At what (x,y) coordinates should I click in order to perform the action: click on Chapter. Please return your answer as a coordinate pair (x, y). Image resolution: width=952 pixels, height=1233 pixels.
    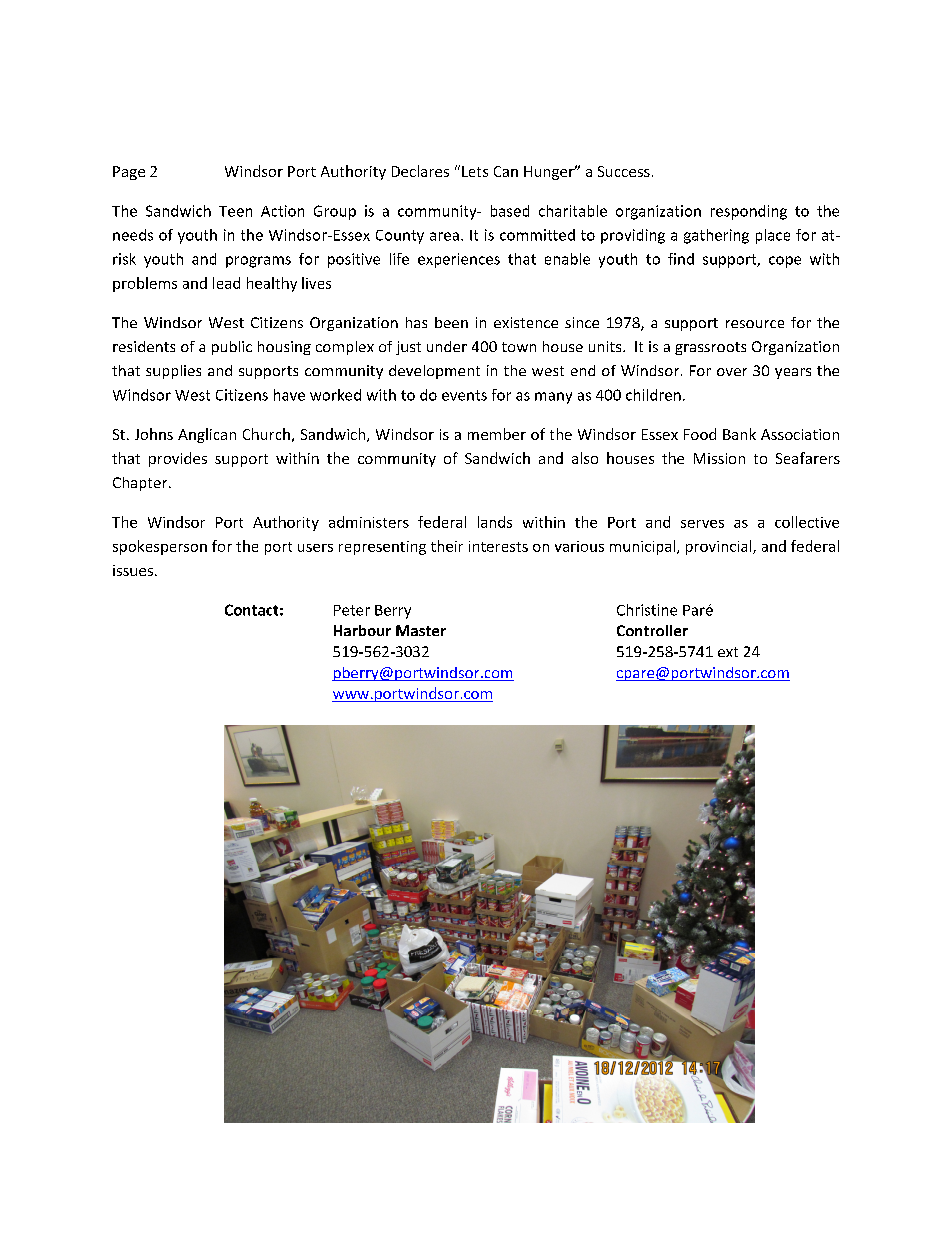
    Looking at the image, I should click on (141, 484).
